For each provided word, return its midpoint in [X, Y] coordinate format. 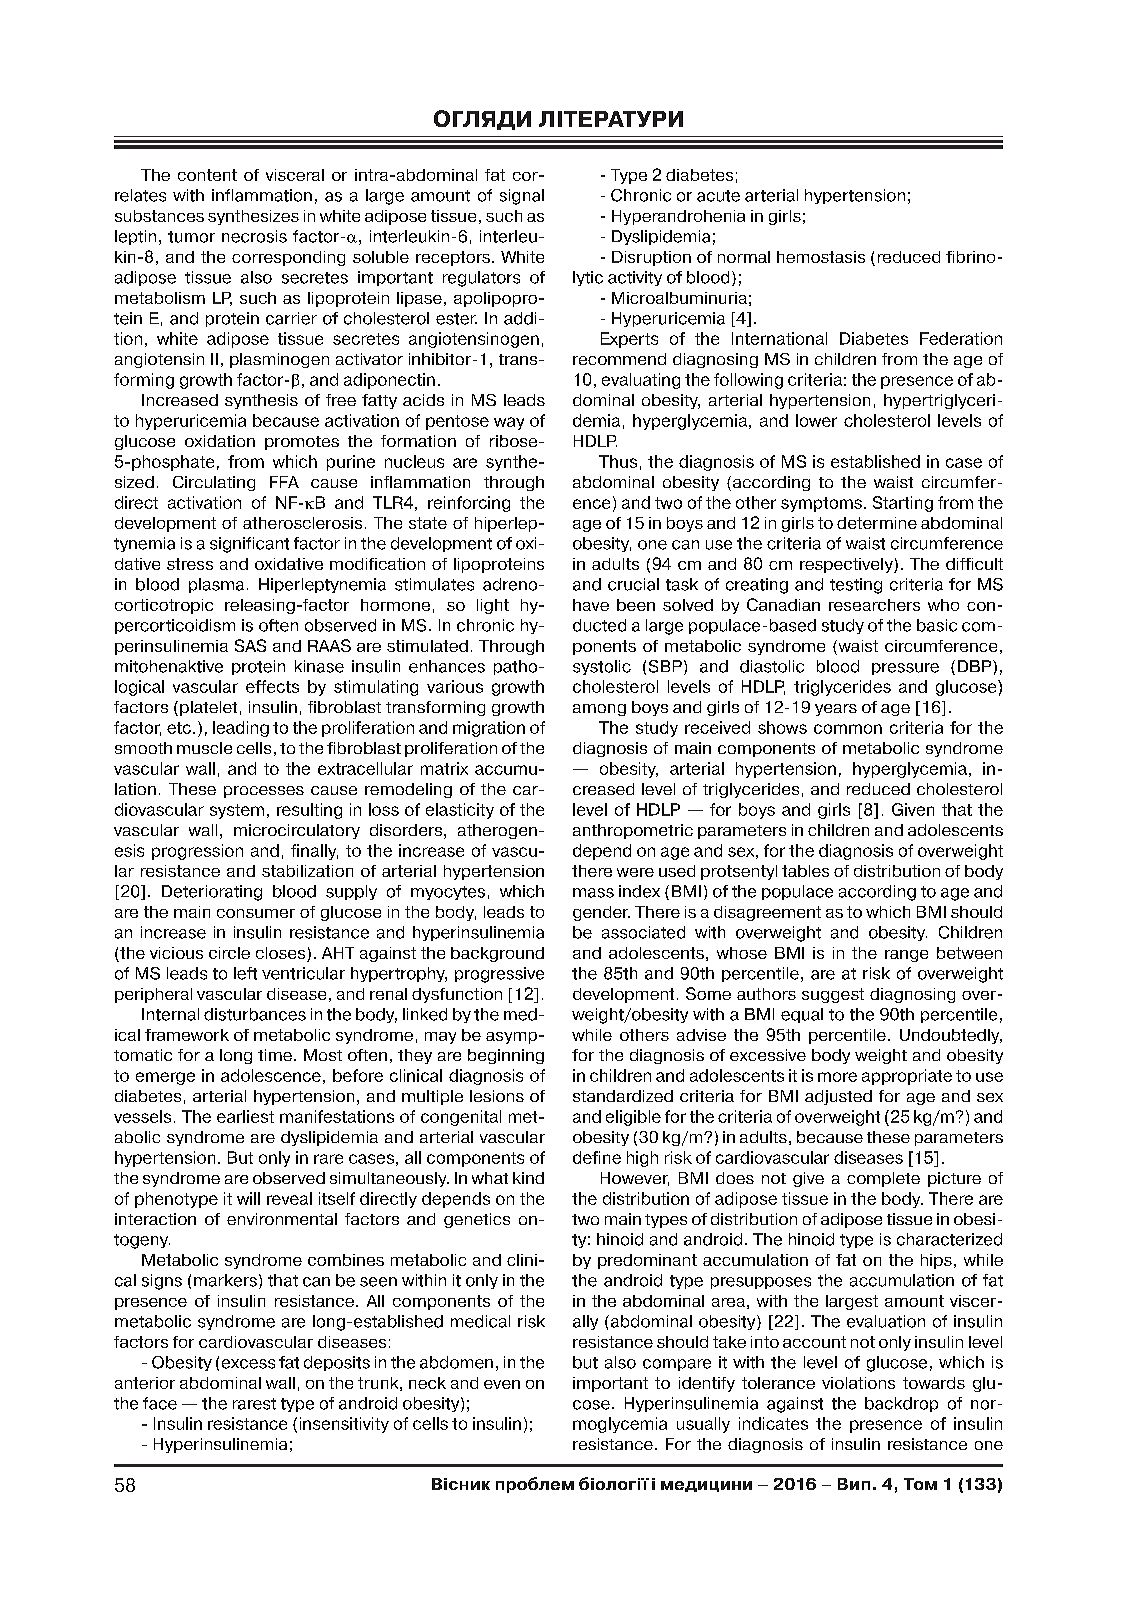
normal [744, 257]
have [591, 605]
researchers [874, 605]
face [160, 1403]
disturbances [255, 1014]
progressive [499, 975]
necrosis [254, 236]
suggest [833, 995]
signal [522, 197]
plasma [216, 585]
